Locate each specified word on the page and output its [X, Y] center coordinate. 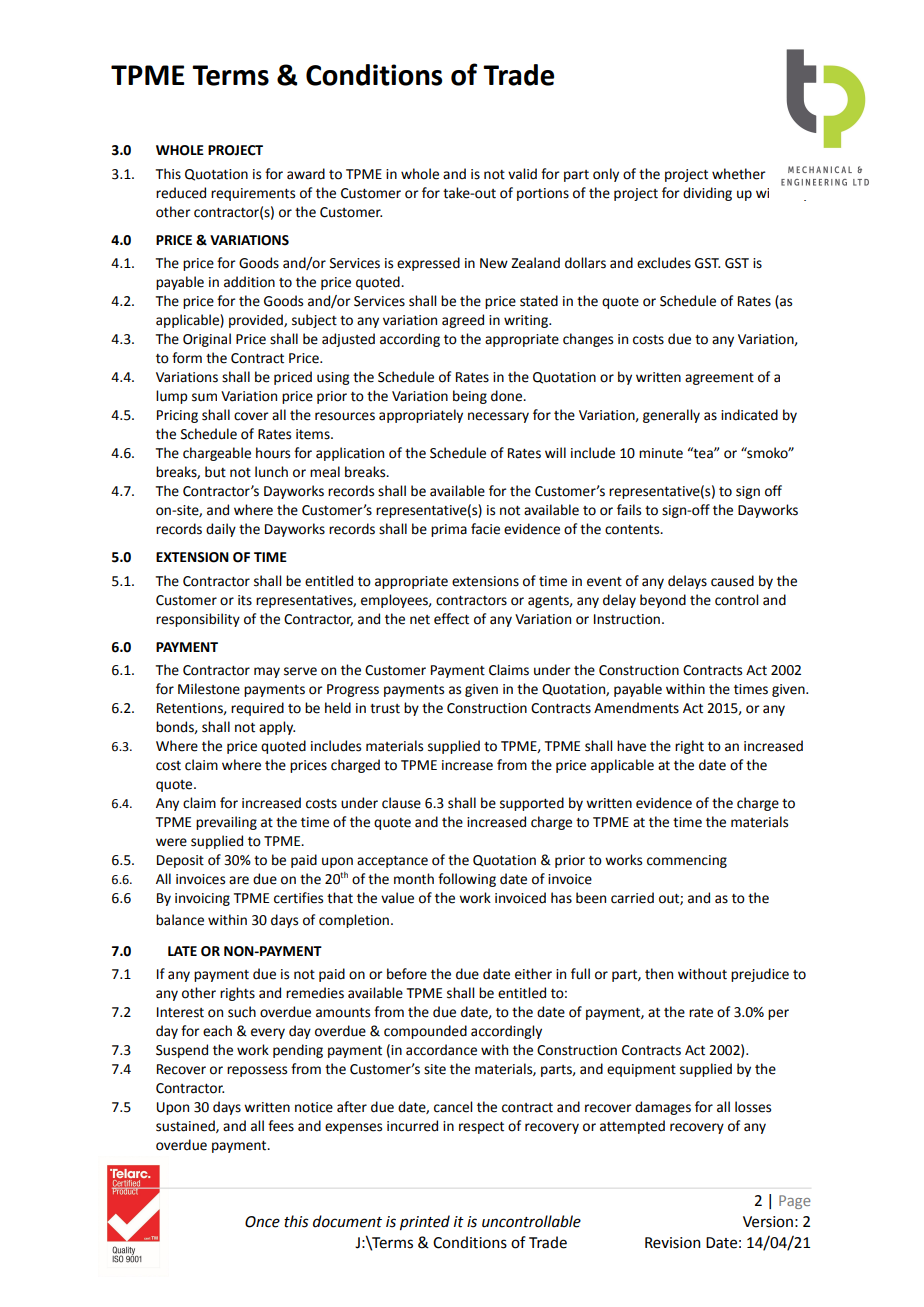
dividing [707, 194]
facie [485, 529]
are [239, 880]
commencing [687, 861]
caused [732, 581]
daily [221, 530]
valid [522, 174]
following [467, 880]
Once [262, 1222]
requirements [253, 194]
